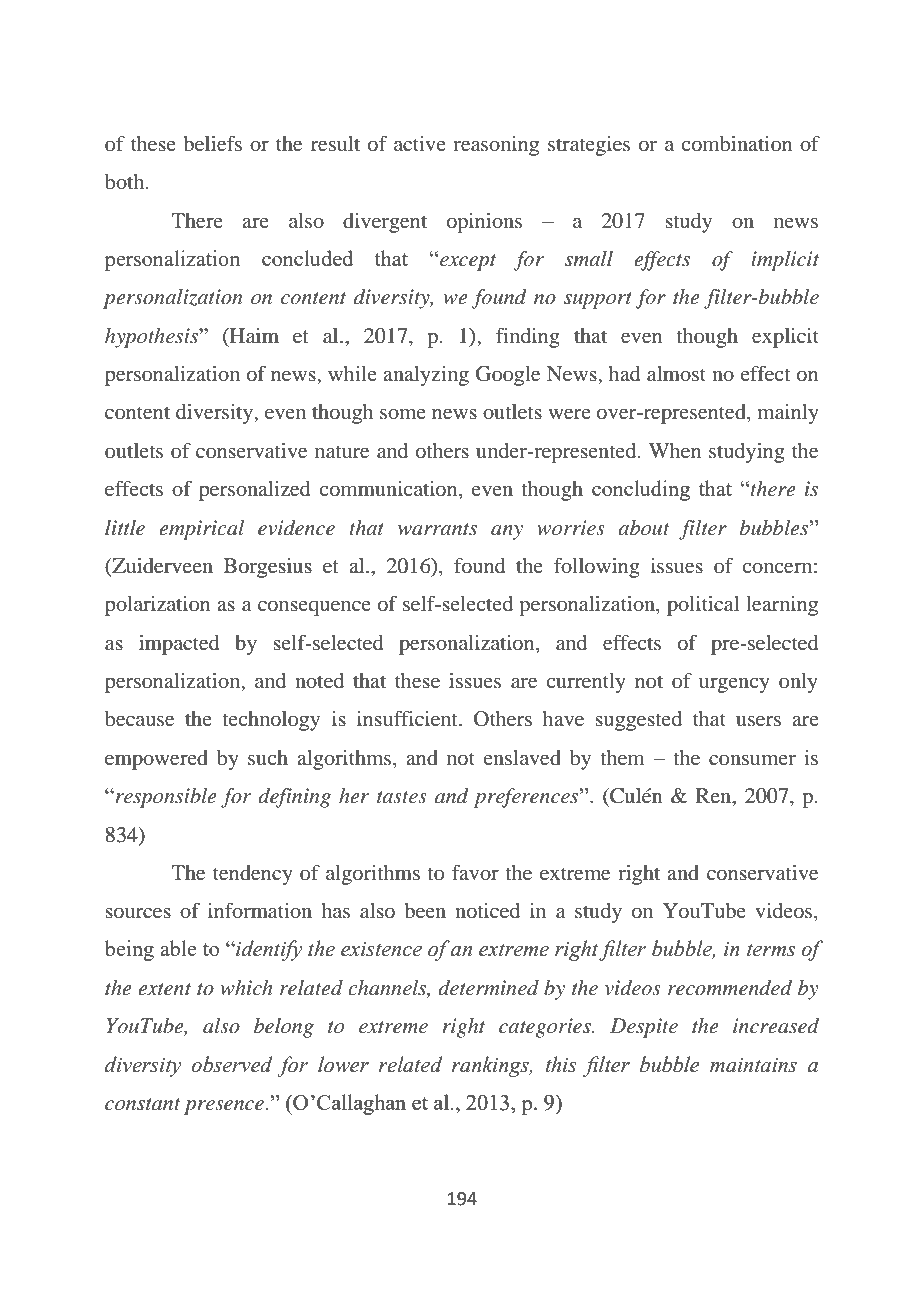 The height and width of the screenshot is (1314, 924). What do you see at coordinates (254, 491) in the screenshot?
I see `personalized` at bounding box center [254, 491].
